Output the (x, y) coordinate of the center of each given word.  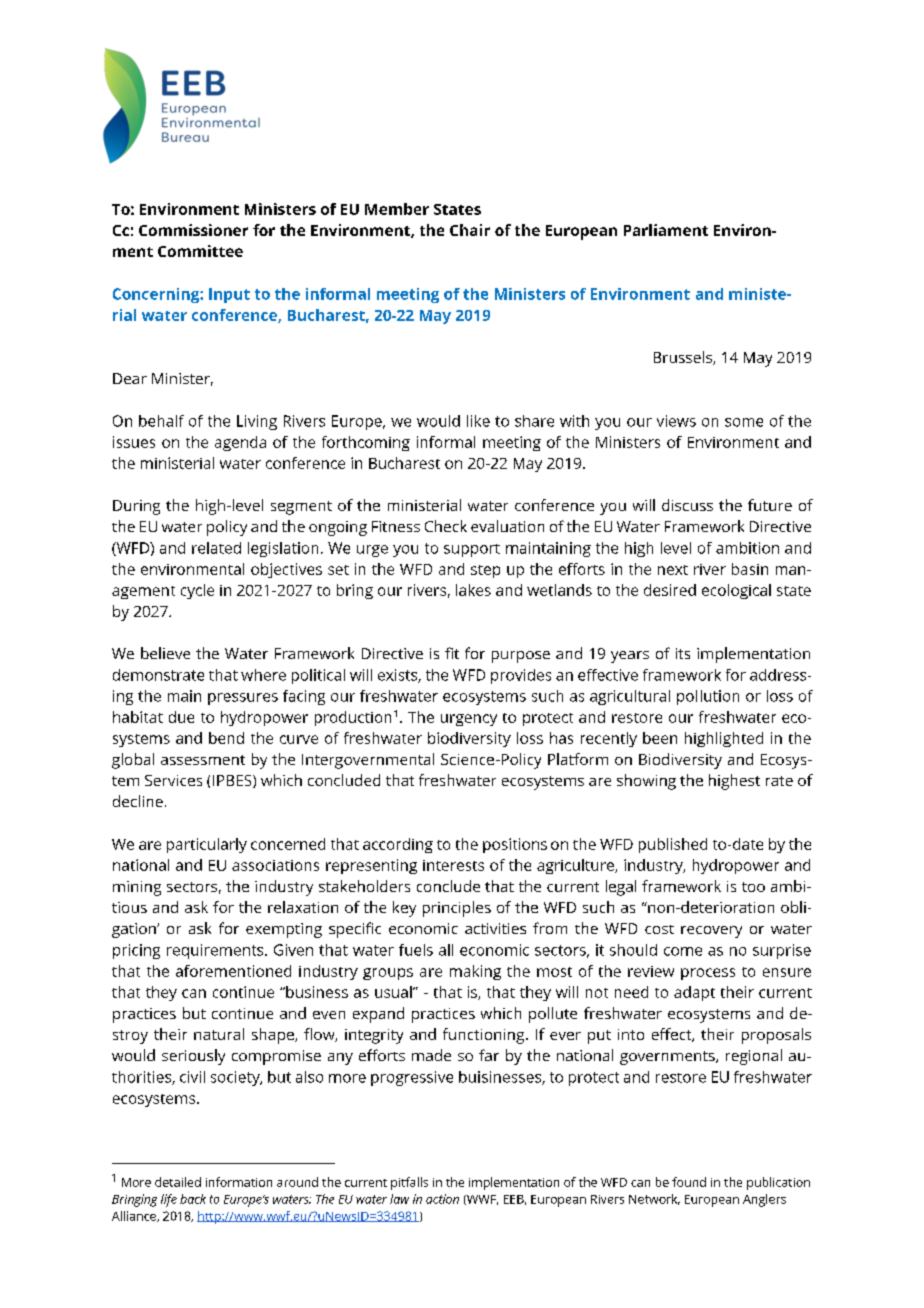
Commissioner (193, 230)
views (676, 421)
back (193, 1199)
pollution (708, 697)
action (442, 1199)
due (181, 717)
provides (521, 676)
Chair (470, 230)
